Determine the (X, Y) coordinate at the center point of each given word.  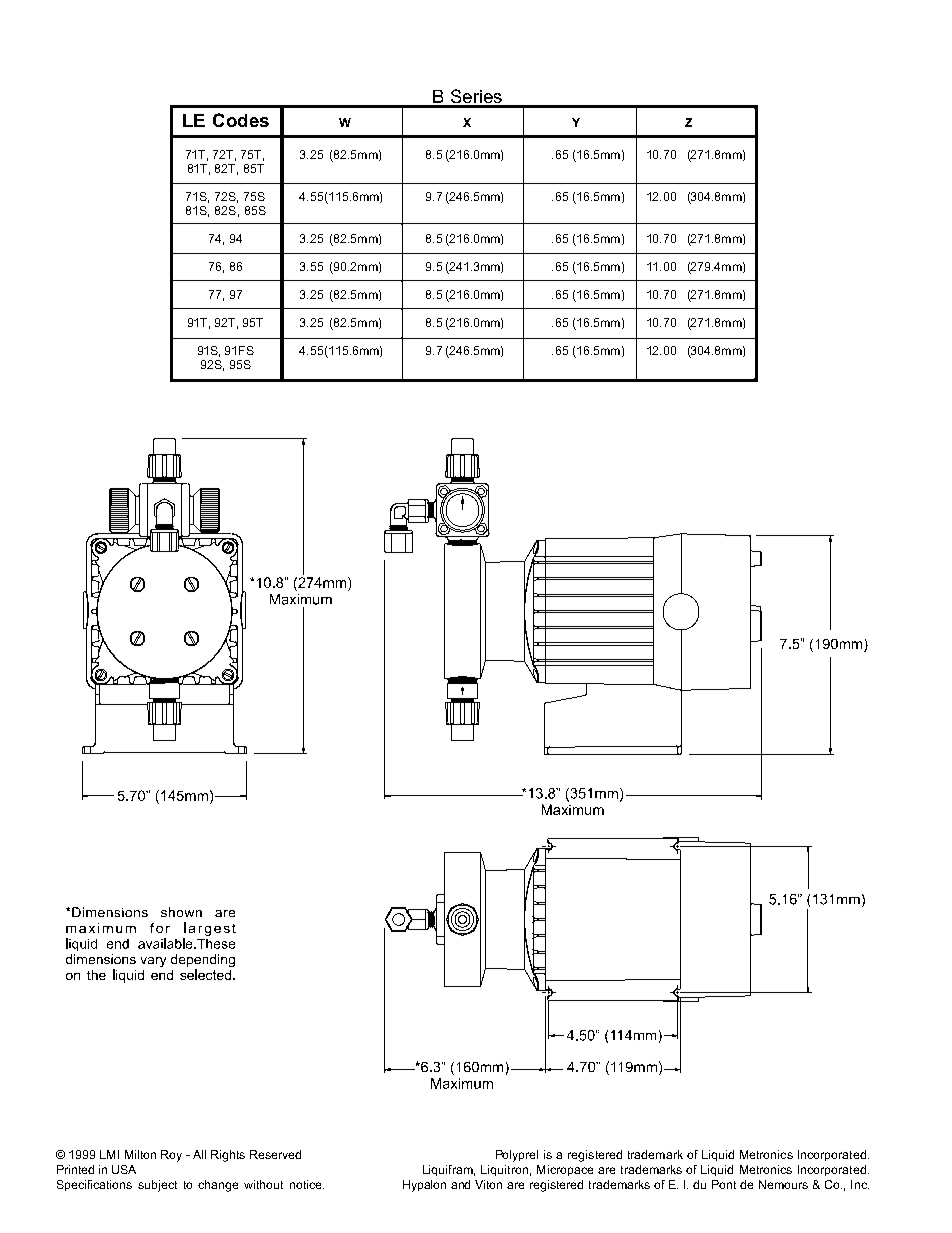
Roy (171, 1156)
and (460, 1184)
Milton (140, 1154)
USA (124, 1169)
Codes (241, 120)
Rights (228, 1156)
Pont (724, 1184)
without (263, 1184)
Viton (488, 1184)
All (199, 1154)
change (218, 1186)
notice (307, 1184)
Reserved (275, 1154)
